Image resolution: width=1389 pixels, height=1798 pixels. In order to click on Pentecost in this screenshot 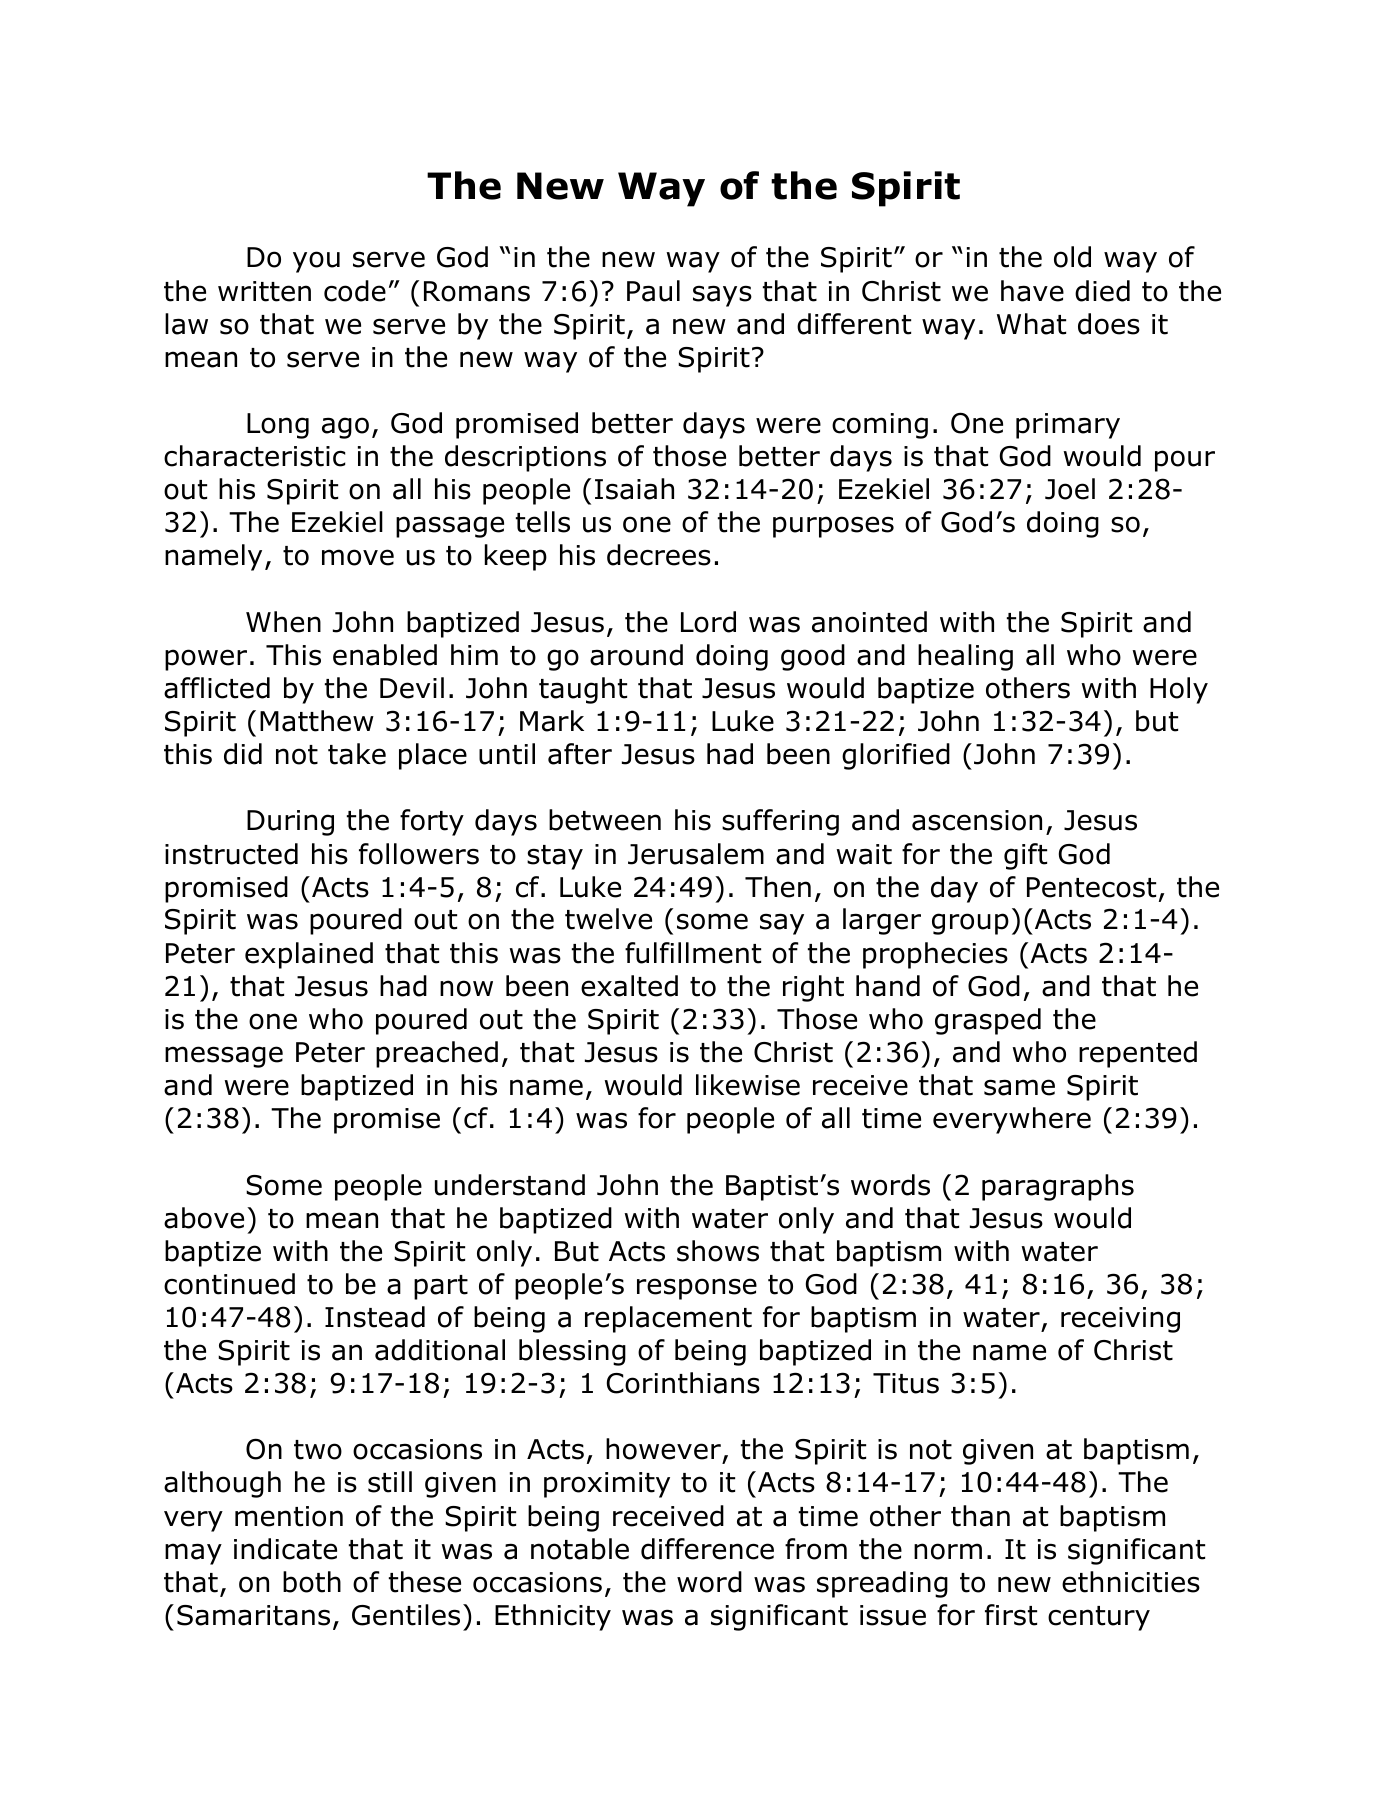, I will do `click(1091, 887)`.
